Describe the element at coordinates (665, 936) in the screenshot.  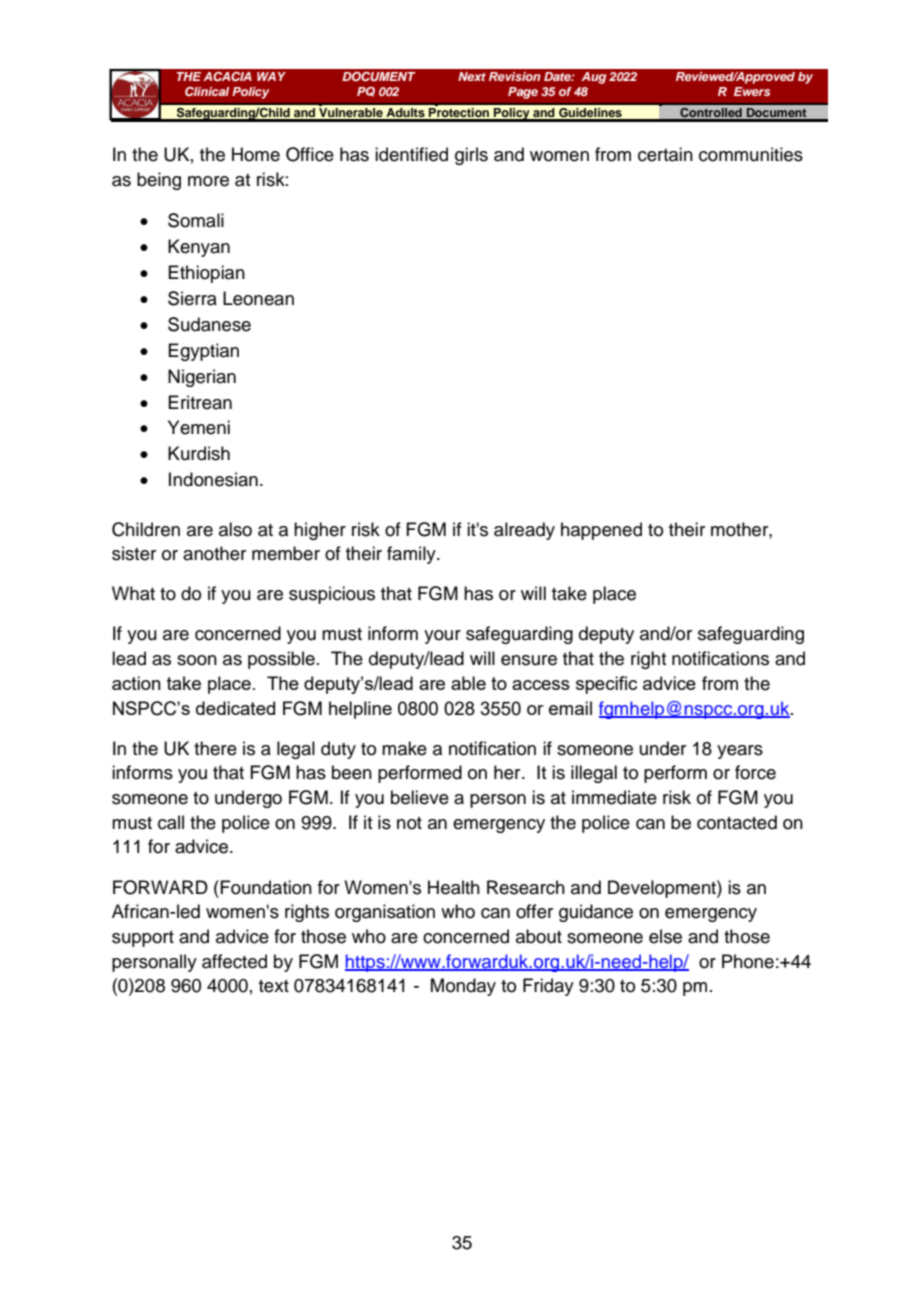
I see `else` at that location.
